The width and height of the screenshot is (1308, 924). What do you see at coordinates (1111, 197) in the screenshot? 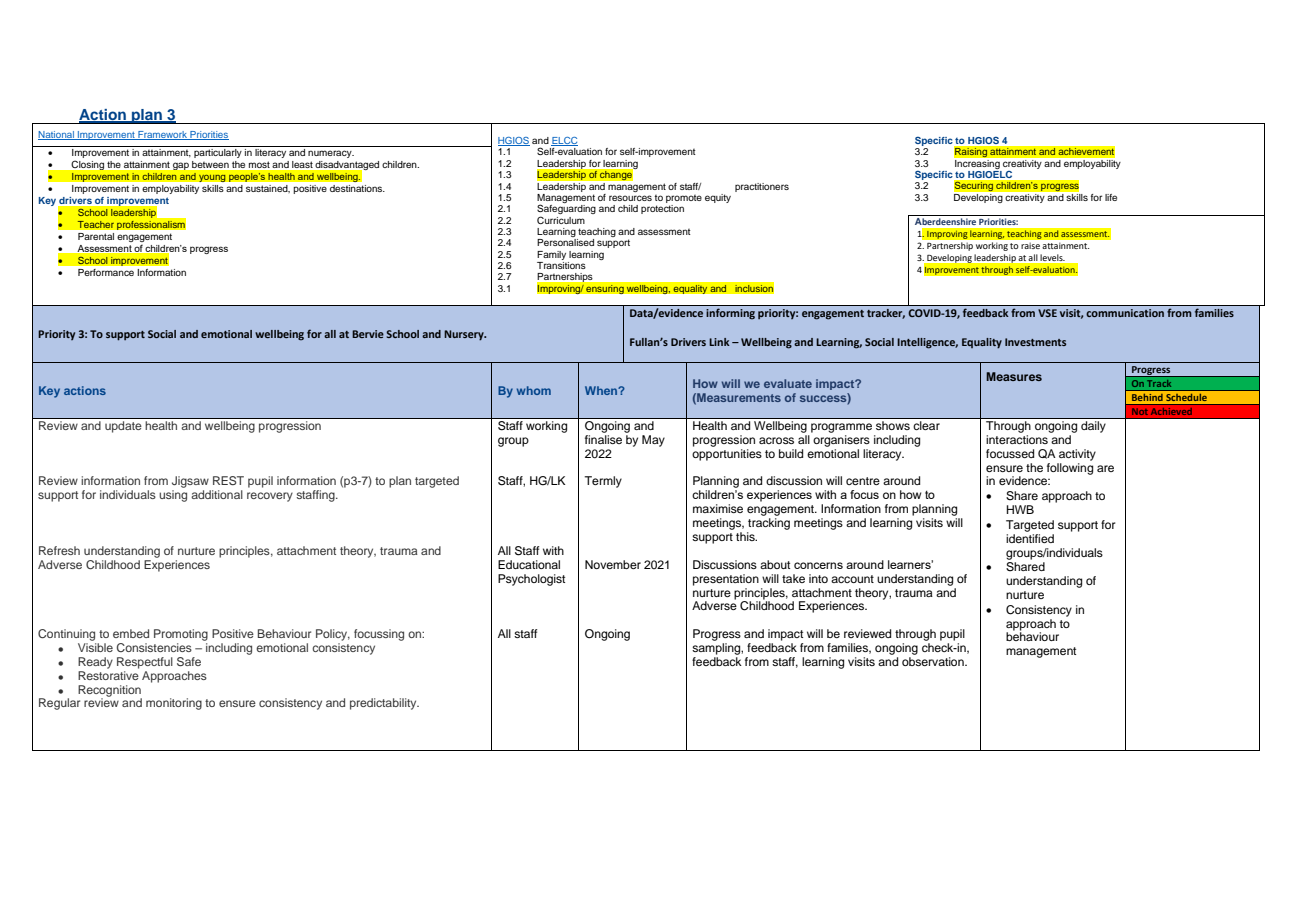
I see `life` at bounding box center [1111, 197].
